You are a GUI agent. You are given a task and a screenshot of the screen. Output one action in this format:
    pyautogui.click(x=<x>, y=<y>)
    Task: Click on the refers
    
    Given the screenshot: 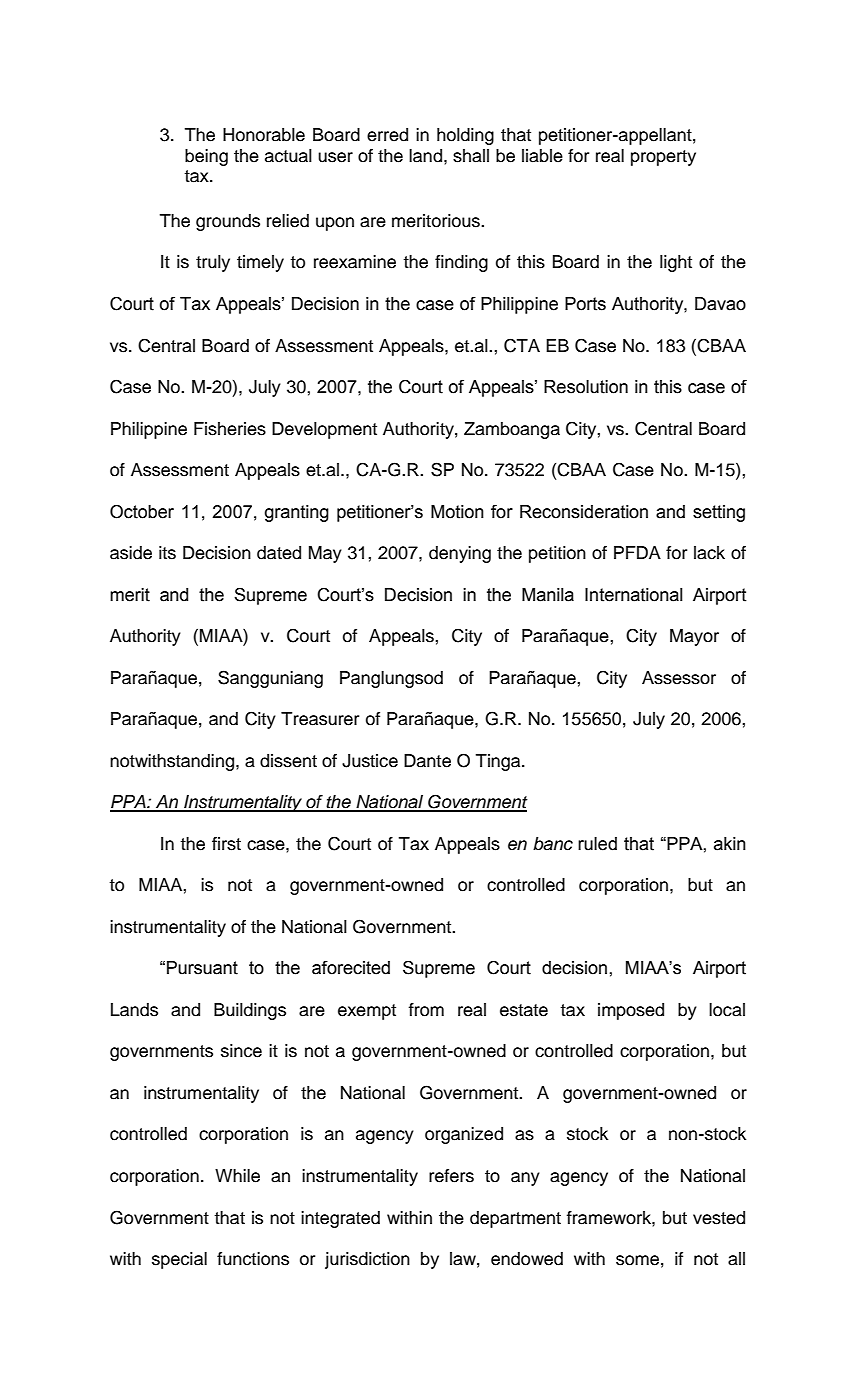 What is the action you would take?
    pyautogui.click(x=451, y=1176)
